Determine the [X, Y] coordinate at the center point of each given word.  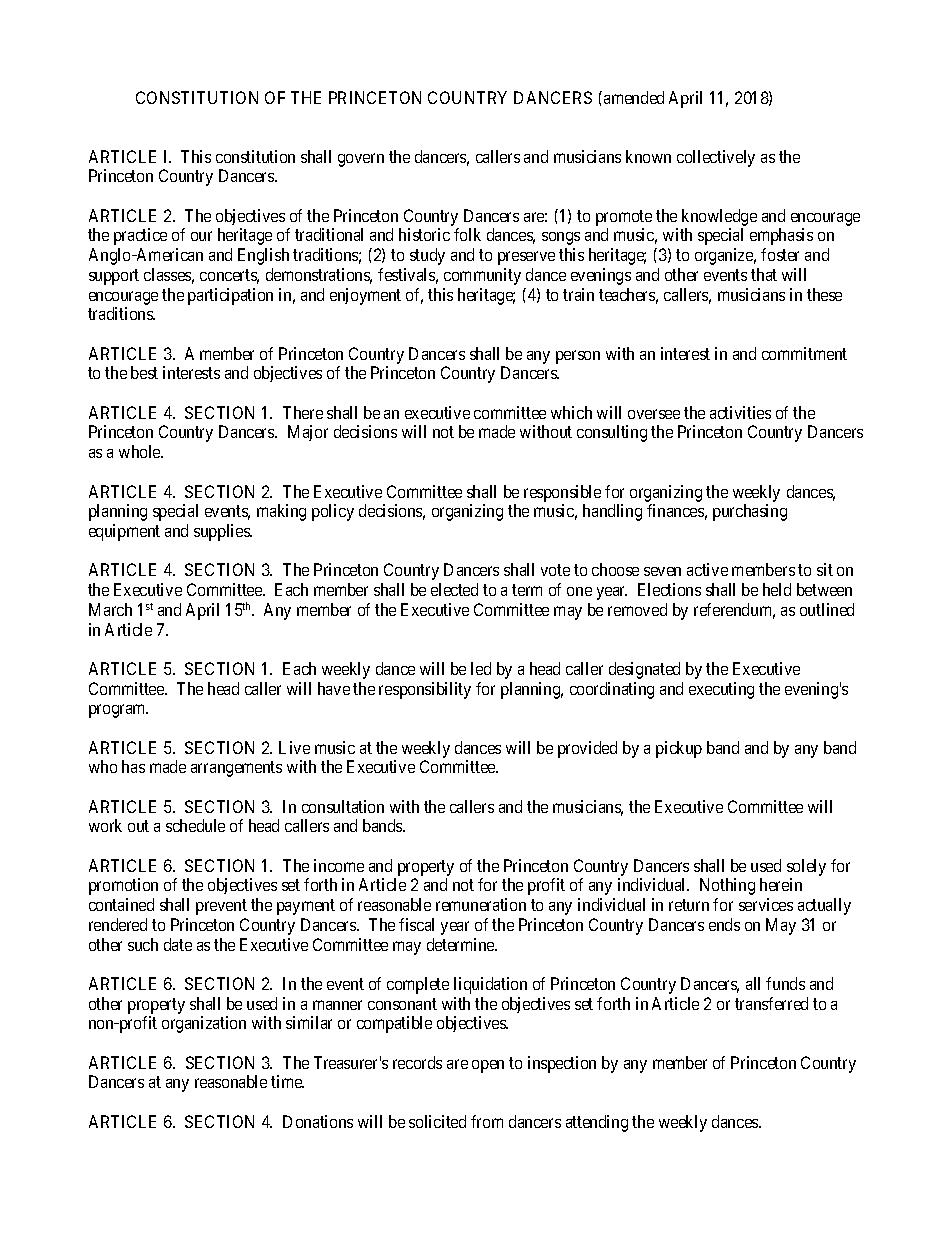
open [488, 1066]
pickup [679, 749]
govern [361, 160]
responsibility [425, 690]
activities [740, 412]
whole [141, 451]
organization [204, 1024]
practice [140, 236]
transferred [771, 1003]
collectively [716, 158]
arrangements [236, 769]
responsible [562, 493]
